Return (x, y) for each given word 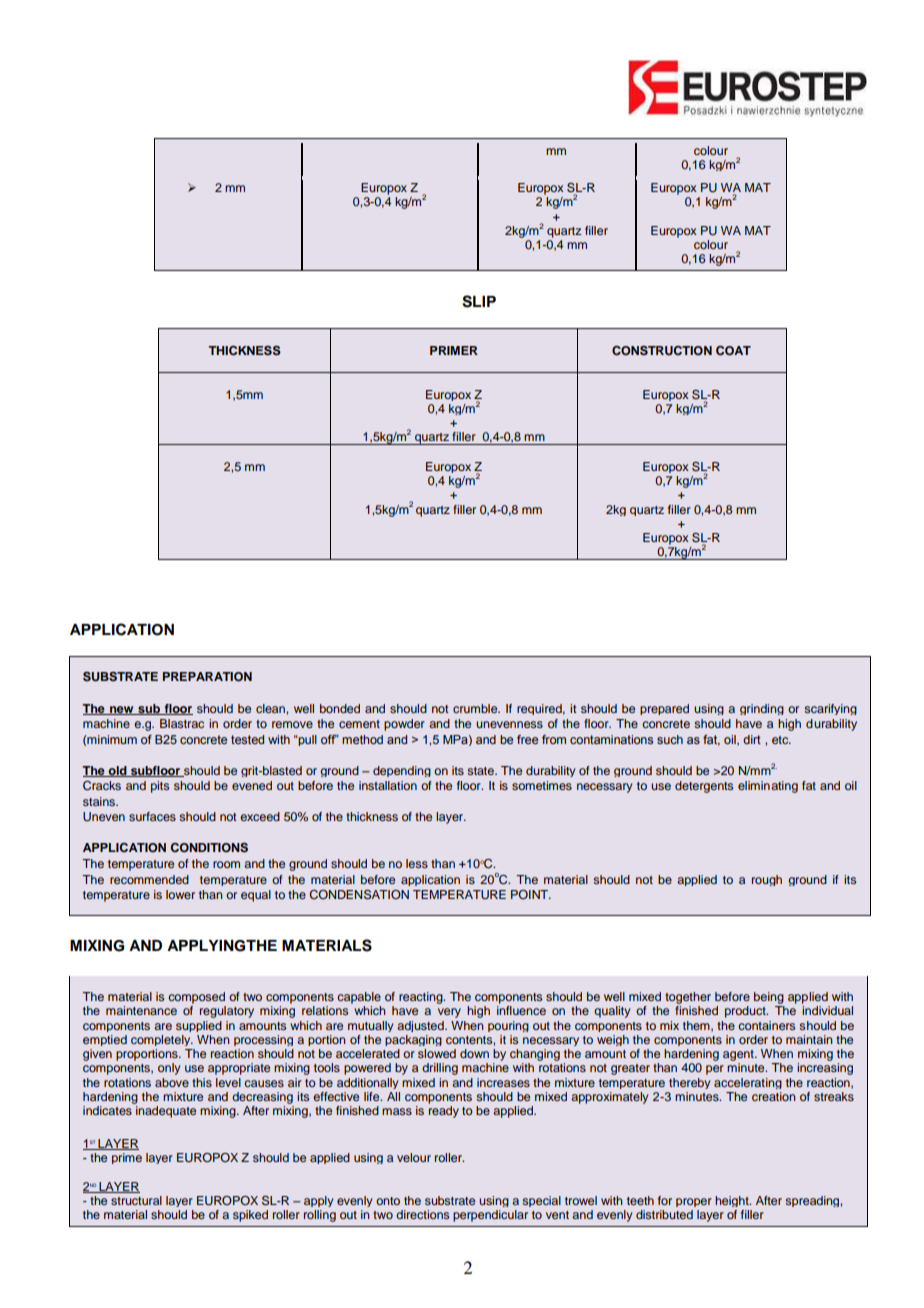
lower (180, 894)
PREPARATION (207, 677)
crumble (476, 708)
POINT (531, 894)
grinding (762, 709)
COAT (733, 351)
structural (136, 1200)
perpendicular (490, 1216)
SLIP (479, 301)
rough (767, 880)
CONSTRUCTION (662, 351)
